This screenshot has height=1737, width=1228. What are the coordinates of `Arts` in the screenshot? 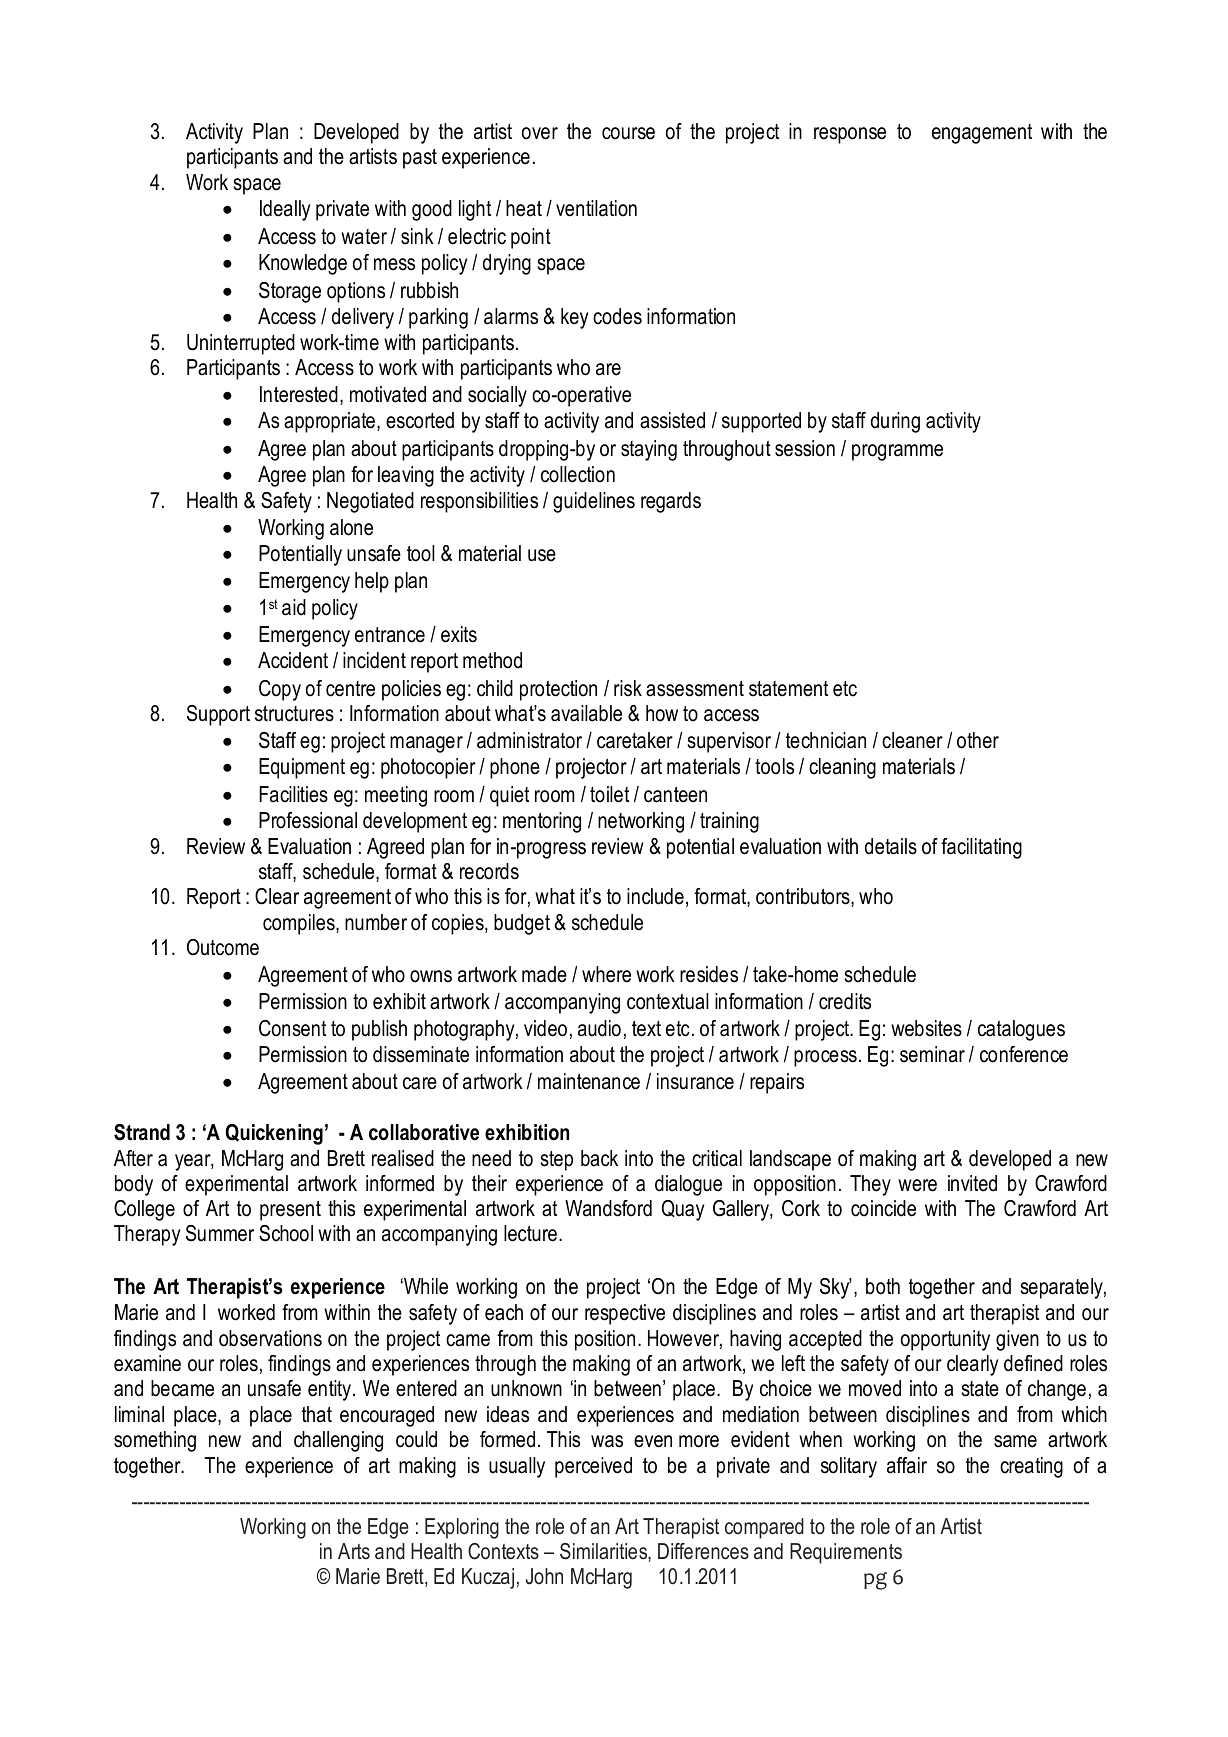 It's located at (354, 1551).
